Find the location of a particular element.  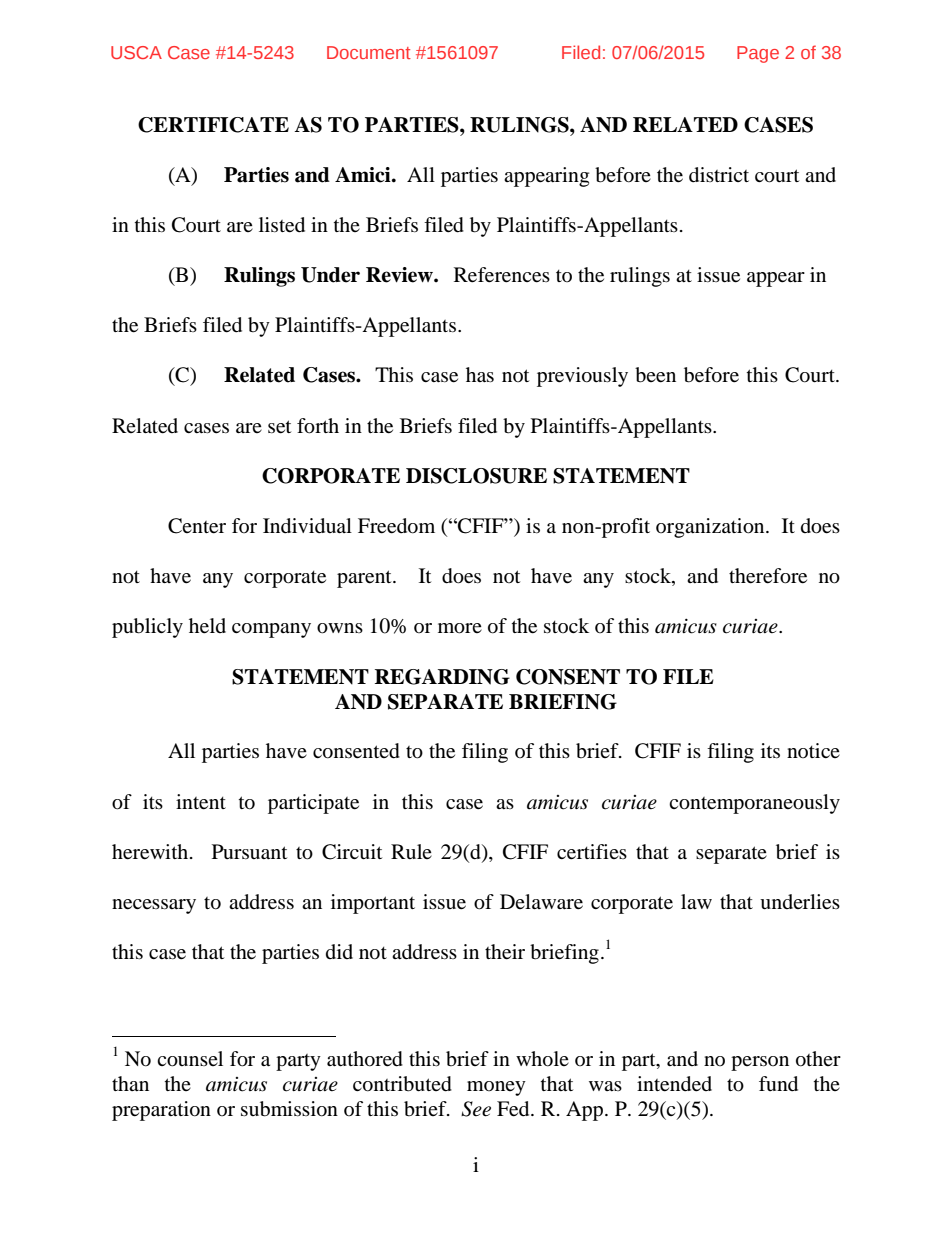

Page is located at coordinates (758, 54).
